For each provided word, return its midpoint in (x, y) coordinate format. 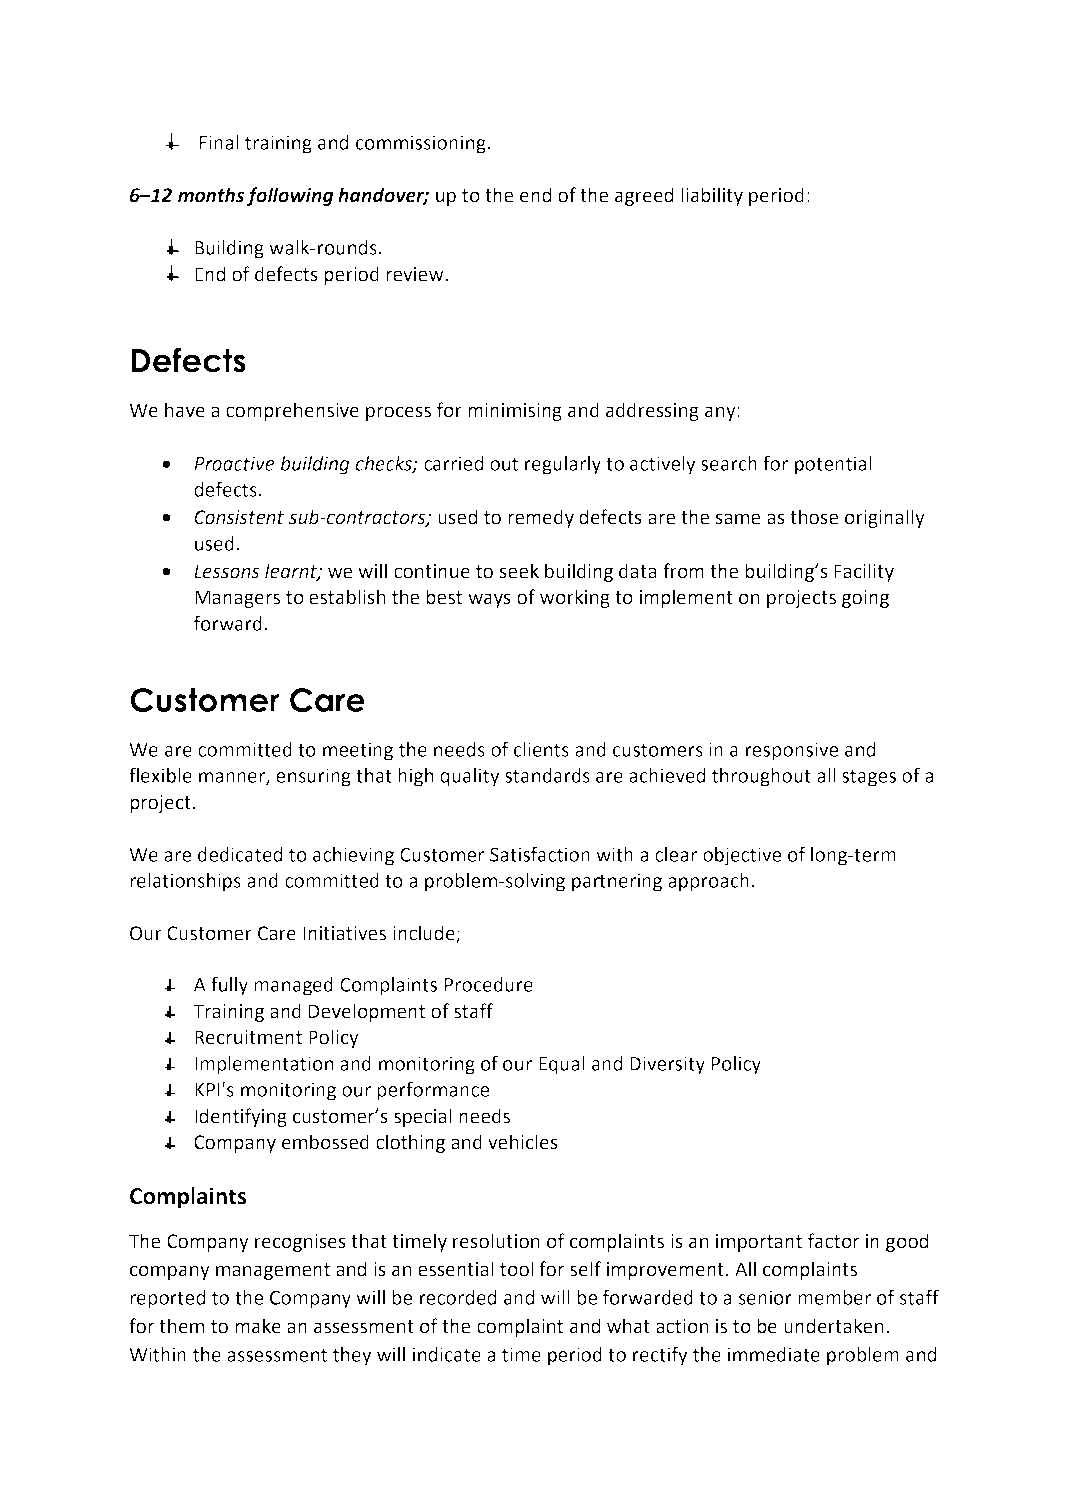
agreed (644, 196)
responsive (792, 751)
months (211, 195)
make (258, 1326)
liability (712, 196)
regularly (563, 465)
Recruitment (248, 1037)
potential (833, 465)
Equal (562, 1065)
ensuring (313, 777)
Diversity (667, 1065)
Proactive (234, 463)
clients (541, 749)
